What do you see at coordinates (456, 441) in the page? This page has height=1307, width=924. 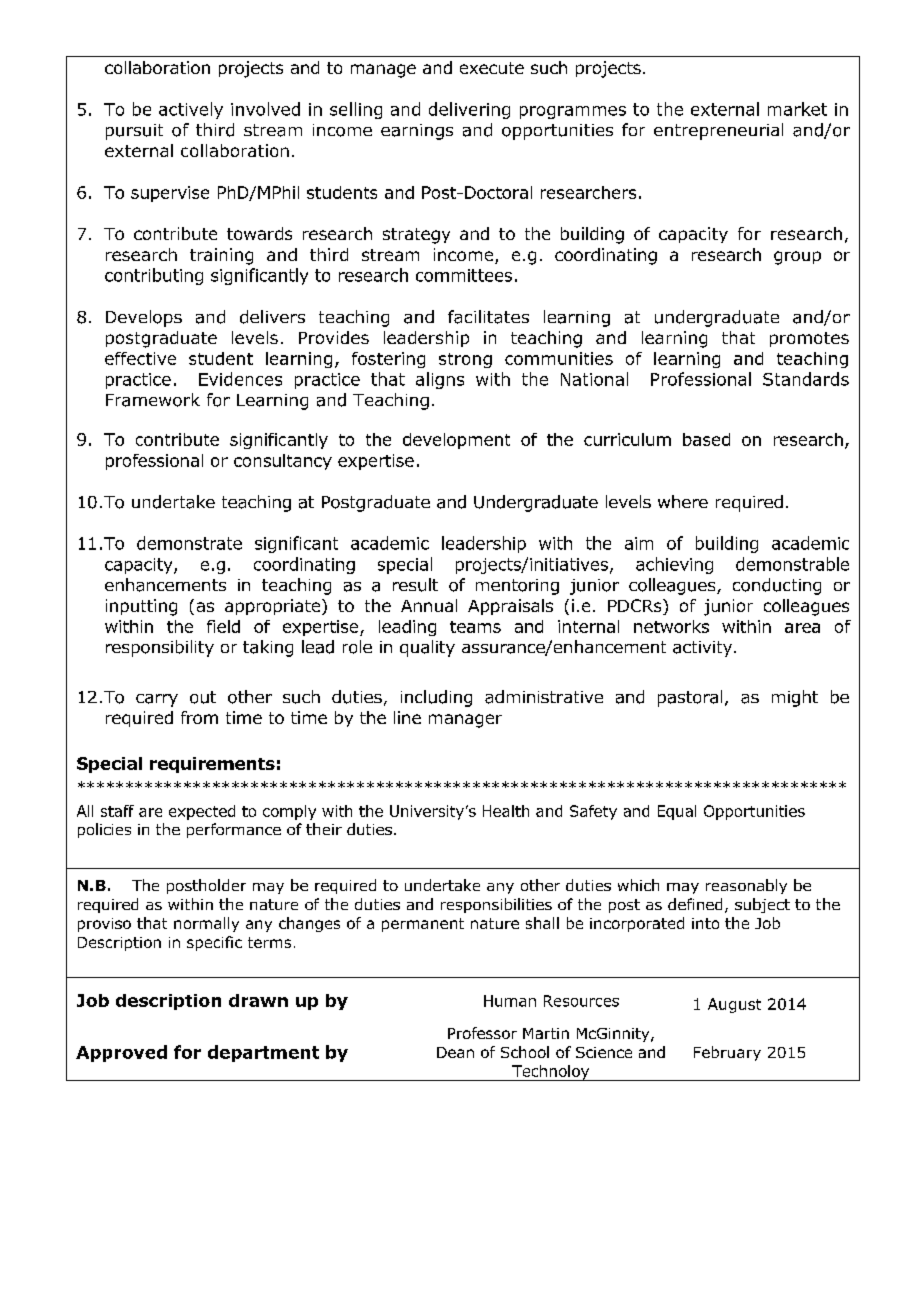 I see `development` at bounding box center [456, 441].
